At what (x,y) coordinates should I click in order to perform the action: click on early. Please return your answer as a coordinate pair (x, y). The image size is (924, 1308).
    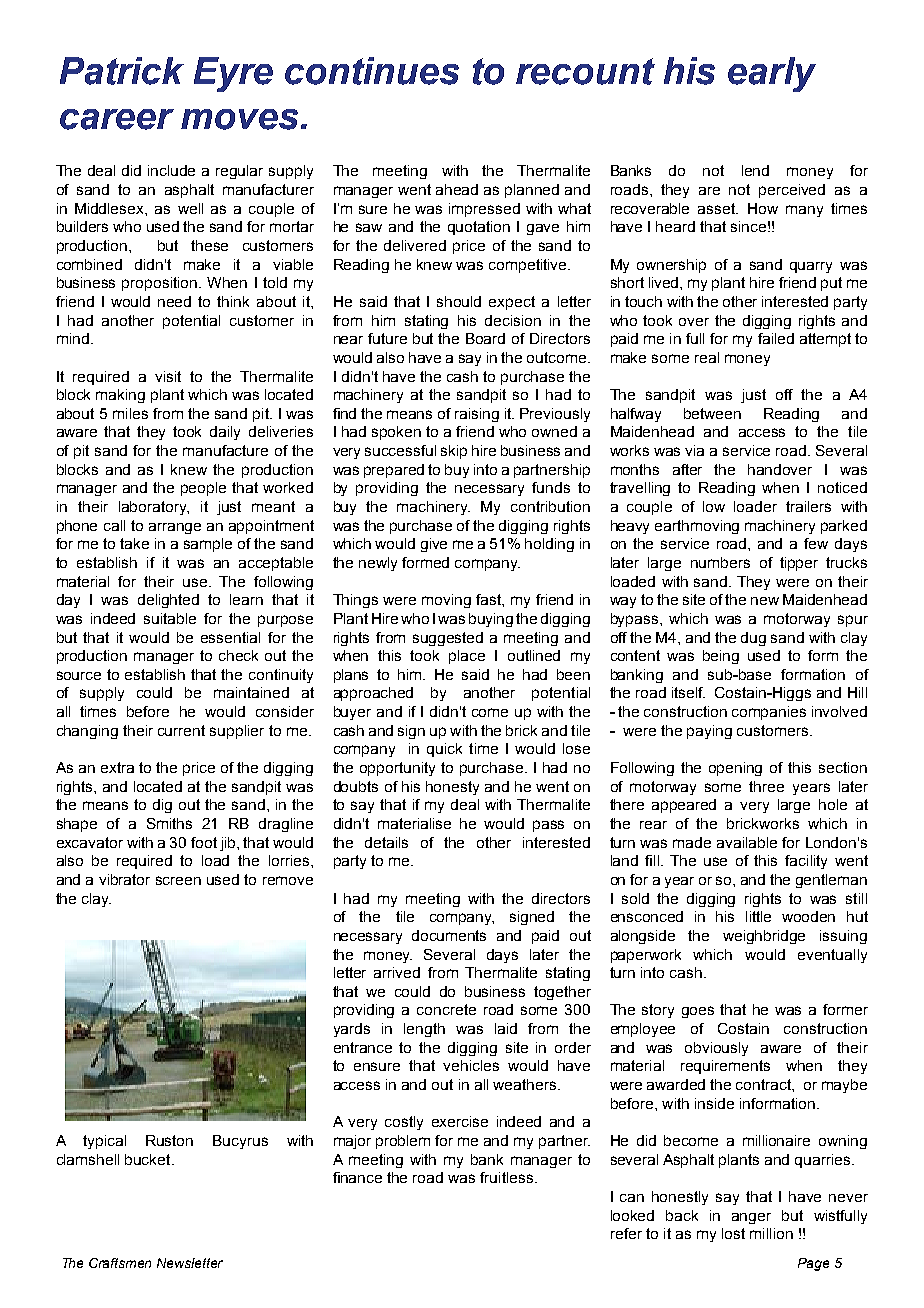
    Looking at the image, I should click on (772, 74).
